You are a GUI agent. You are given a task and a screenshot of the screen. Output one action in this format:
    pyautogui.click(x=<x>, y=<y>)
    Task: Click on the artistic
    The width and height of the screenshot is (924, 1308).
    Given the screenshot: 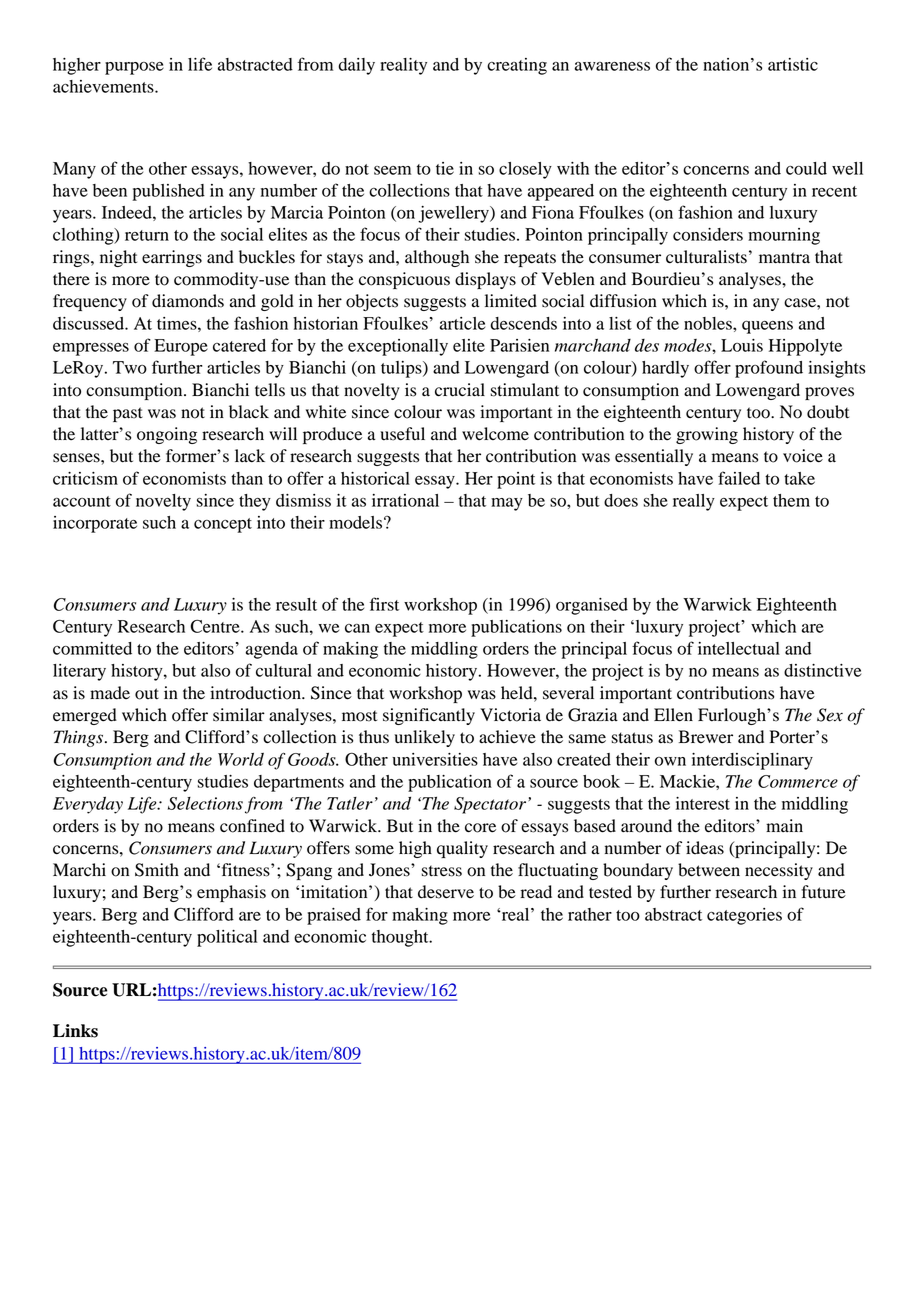 What is the action you would take?
    pyautogui.click(x=793, y=64)
